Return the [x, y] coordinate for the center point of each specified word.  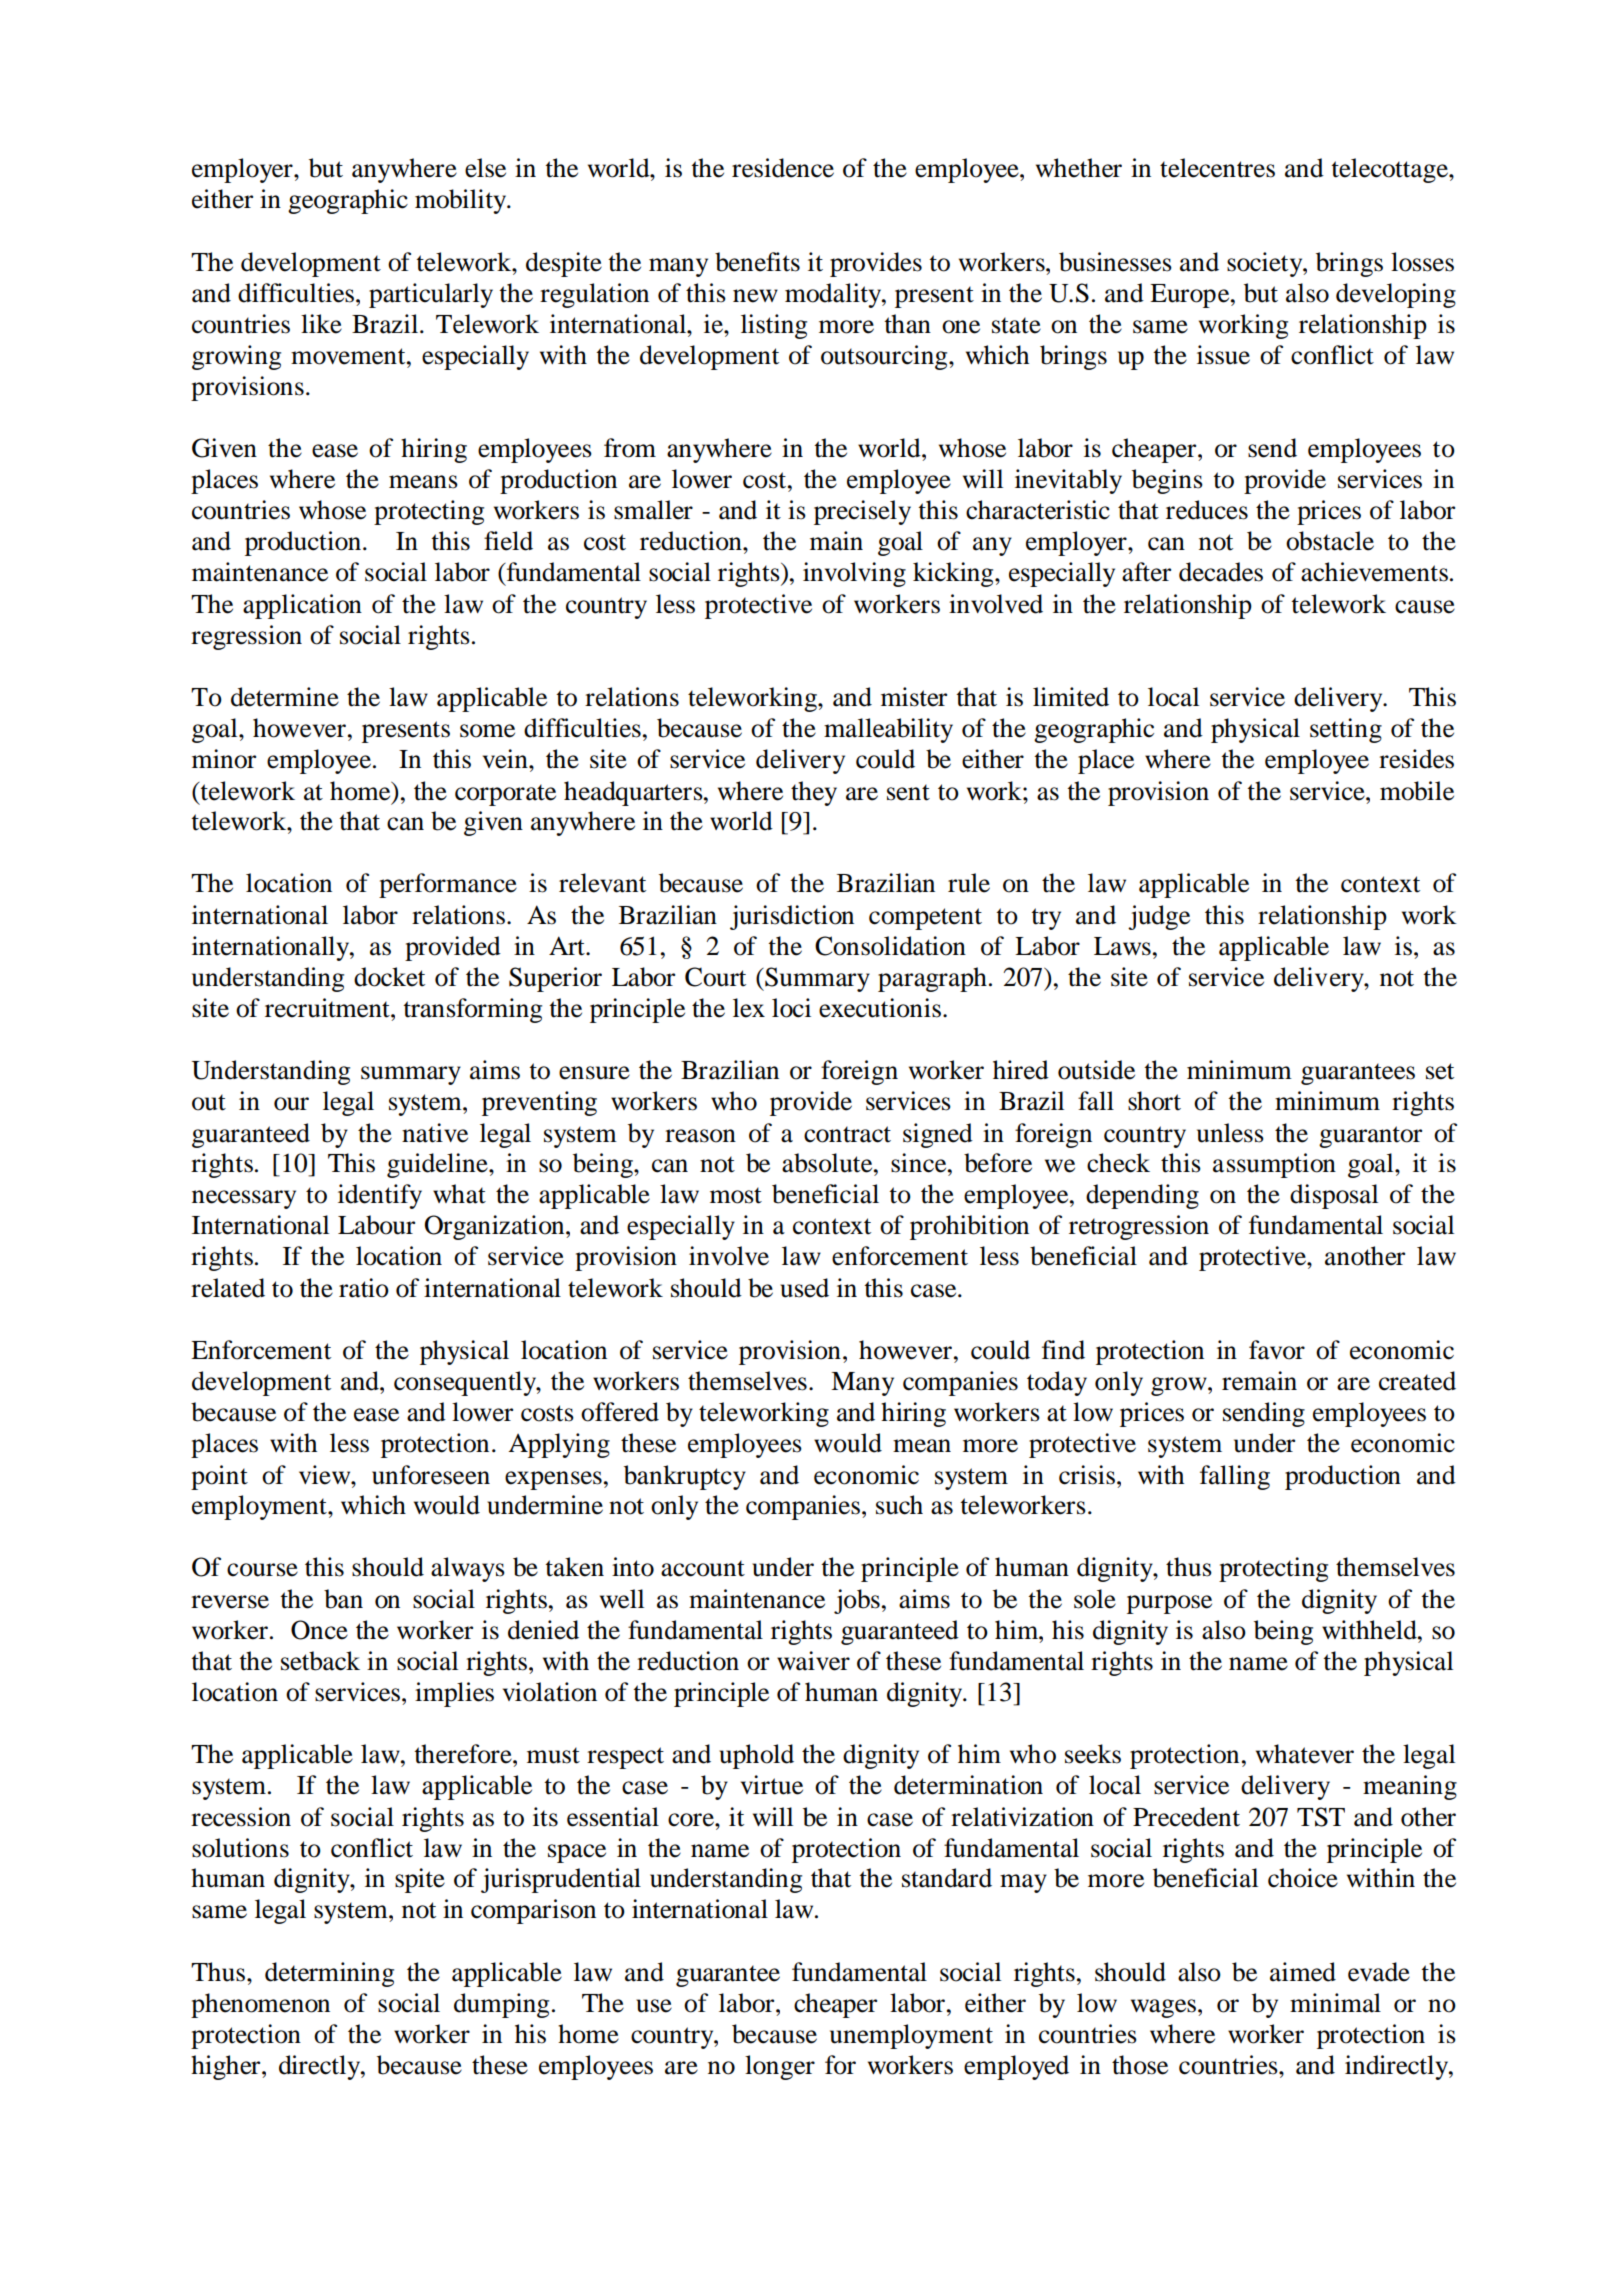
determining [329, 1974]
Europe [1191, 296]
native [435, 1133]
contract [847, 1134]
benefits [757, 262]
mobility [462, 201]
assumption [1274, 1165]
